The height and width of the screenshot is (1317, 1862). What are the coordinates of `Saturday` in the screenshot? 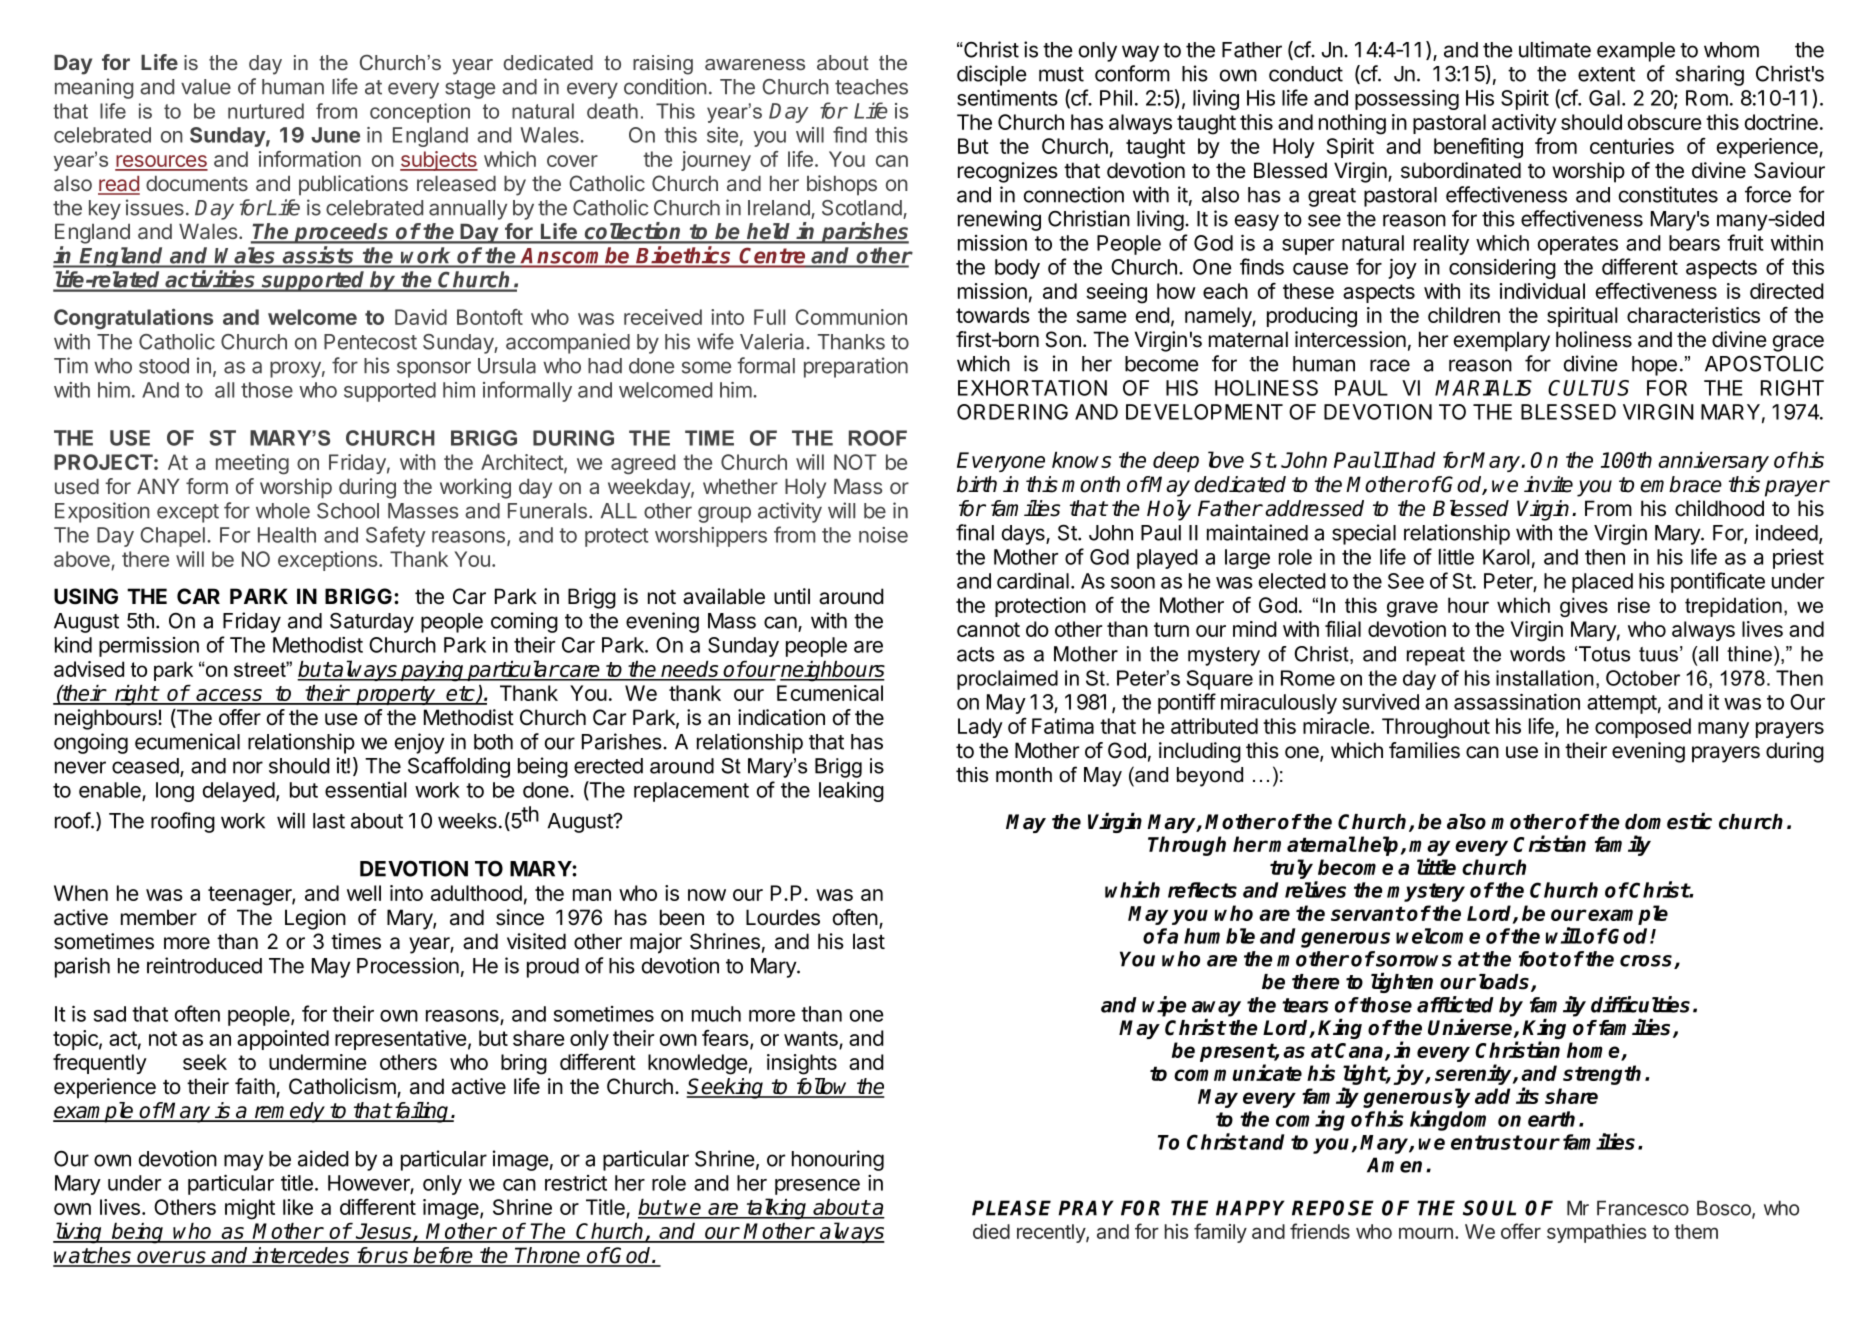 It's located at (372, 623).
